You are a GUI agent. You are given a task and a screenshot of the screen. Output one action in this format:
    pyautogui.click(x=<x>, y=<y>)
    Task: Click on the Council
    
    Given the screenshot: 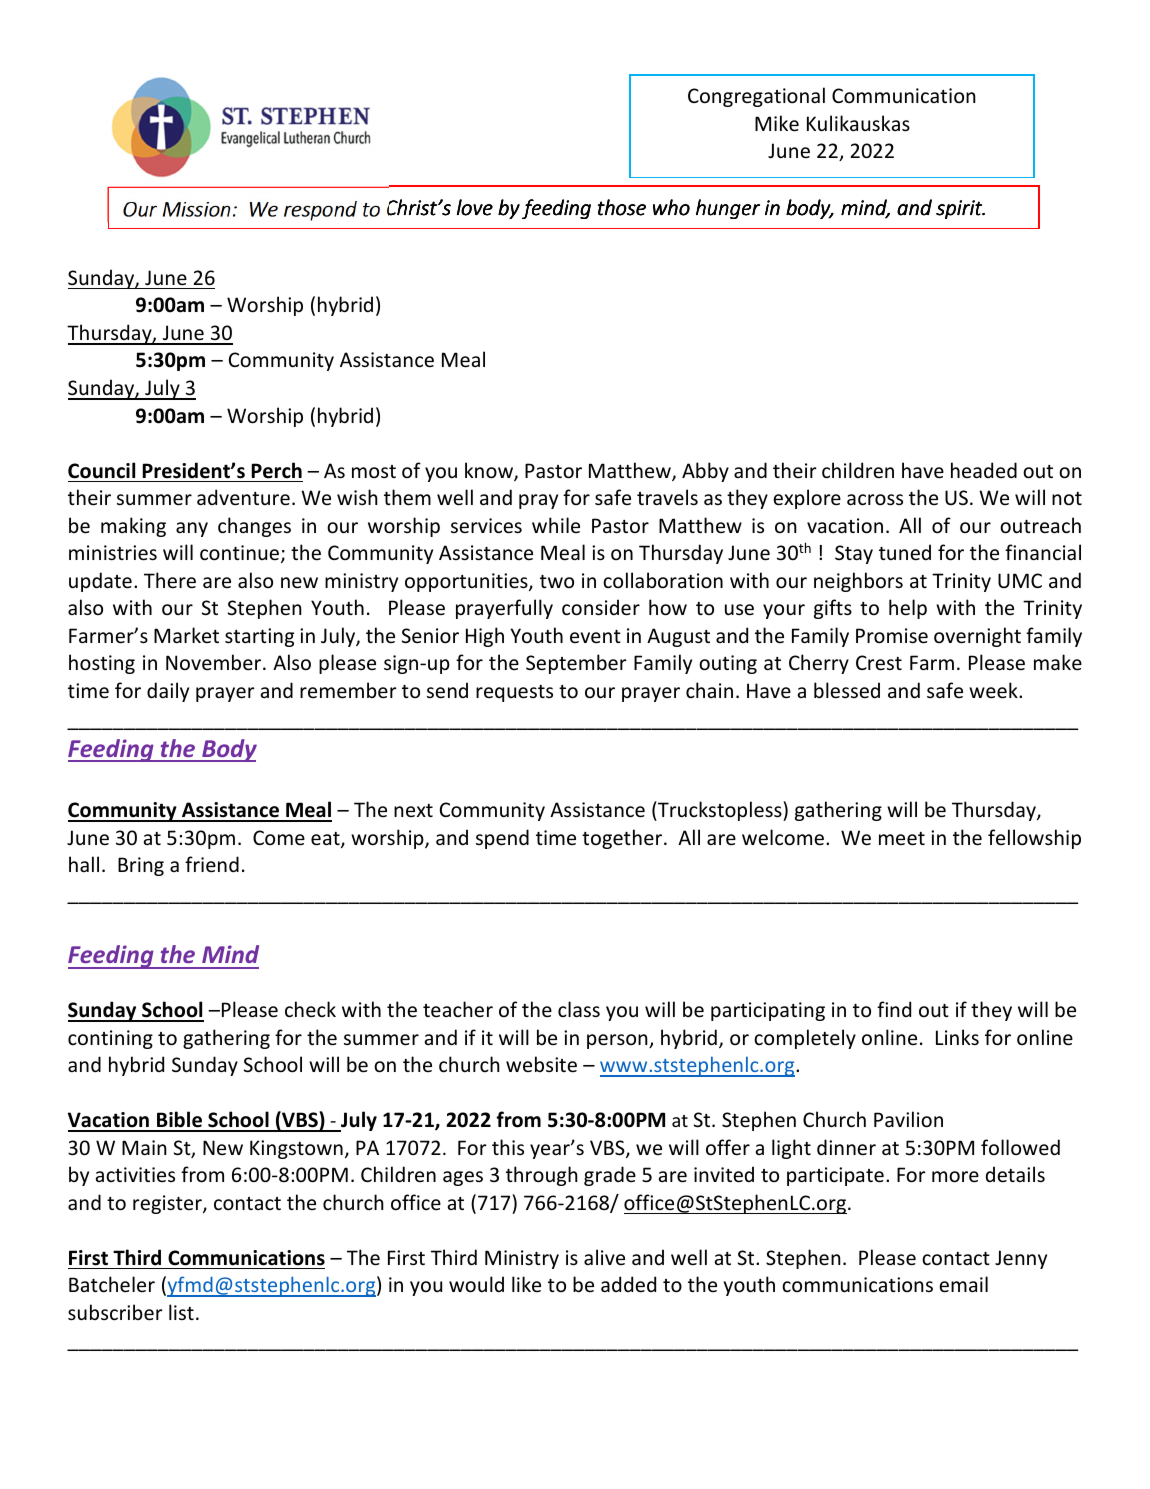 What is the action you would take?
    pyautogui.click(x=101, y=470)
